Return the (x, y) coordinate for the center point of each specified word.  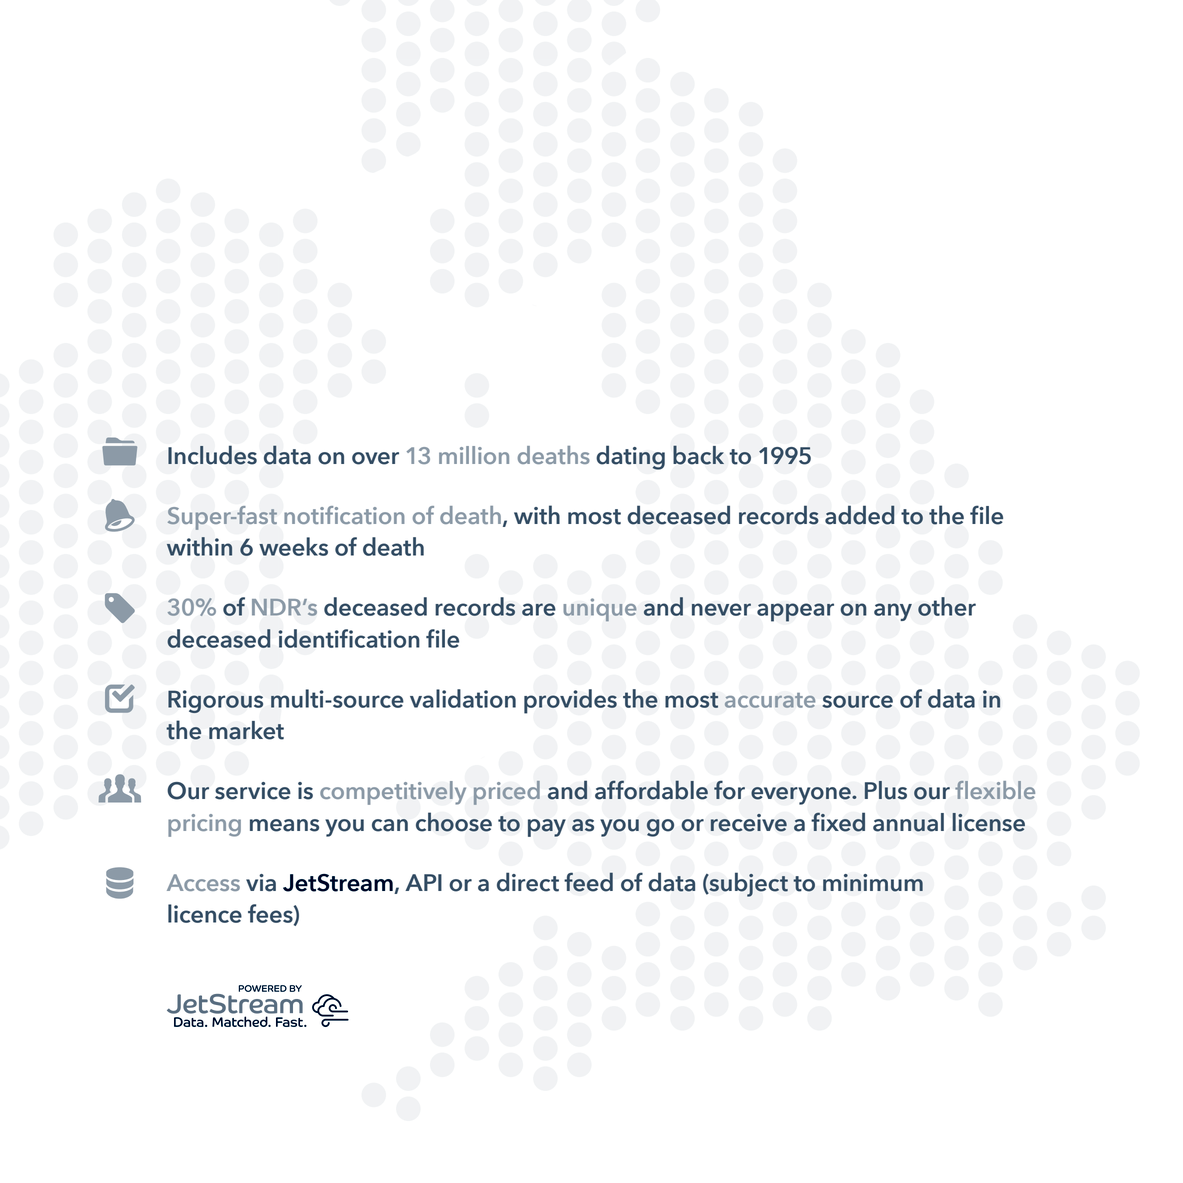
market (246, 730)
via (261, 883)
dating (630, 457)
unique (600, 610)
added (859, 515)
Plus (886, 790)
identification (349, 638)
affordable (651, 790)
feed (588, 882)
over (375, 458)
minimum (873, 883)
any (893, 612)
